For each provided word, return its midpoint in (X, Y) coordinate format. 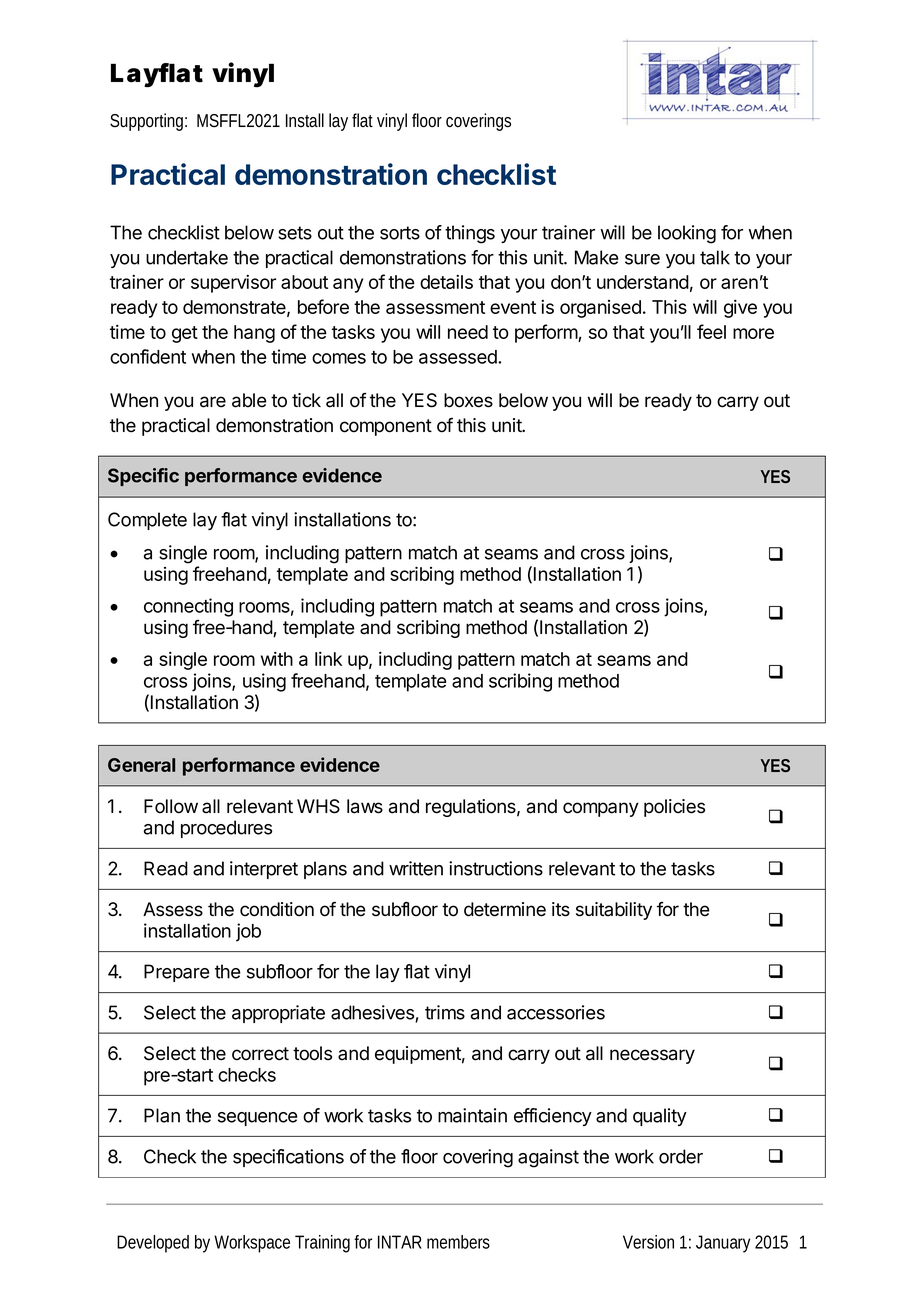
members (458, 1242)
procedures (226, 829)
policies (674, 808)
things (470, 234)
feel (711, 331)
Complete (147, 521)
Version (648, 1242)
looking (687, 234)
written (416, 868)
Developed (153, 1244)
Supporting (148, 122)
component (386, 427)
